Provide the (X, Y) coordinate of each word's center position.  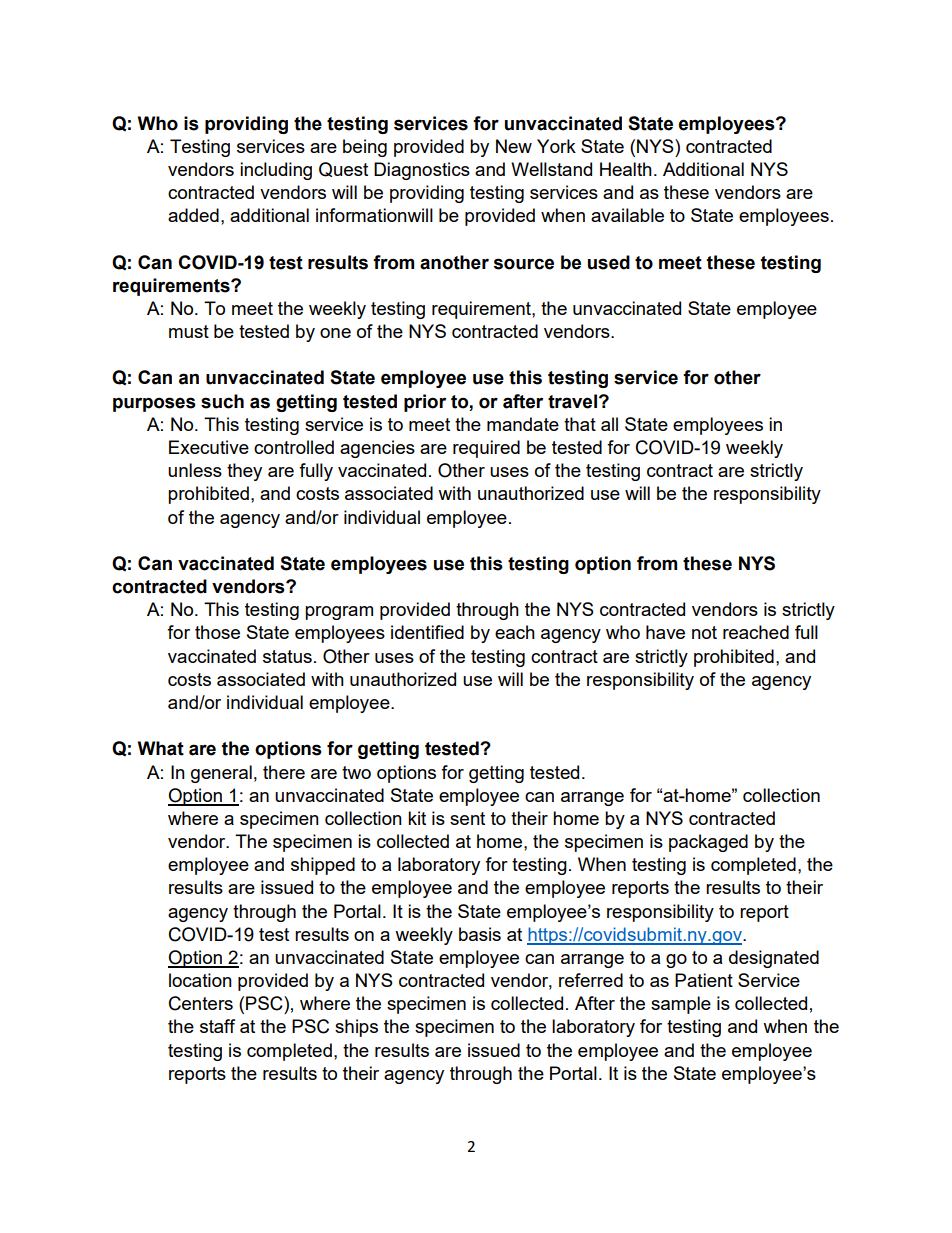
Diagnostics (422, 171)
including (276, 171)
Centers (201, 1003)
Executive (209, 447)
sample (681, 1005)
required (486, 449)
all (609, 424)
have (665, 632)
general (221, 774)
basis (480, 934)
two (356, 772)
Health (626, 169)
